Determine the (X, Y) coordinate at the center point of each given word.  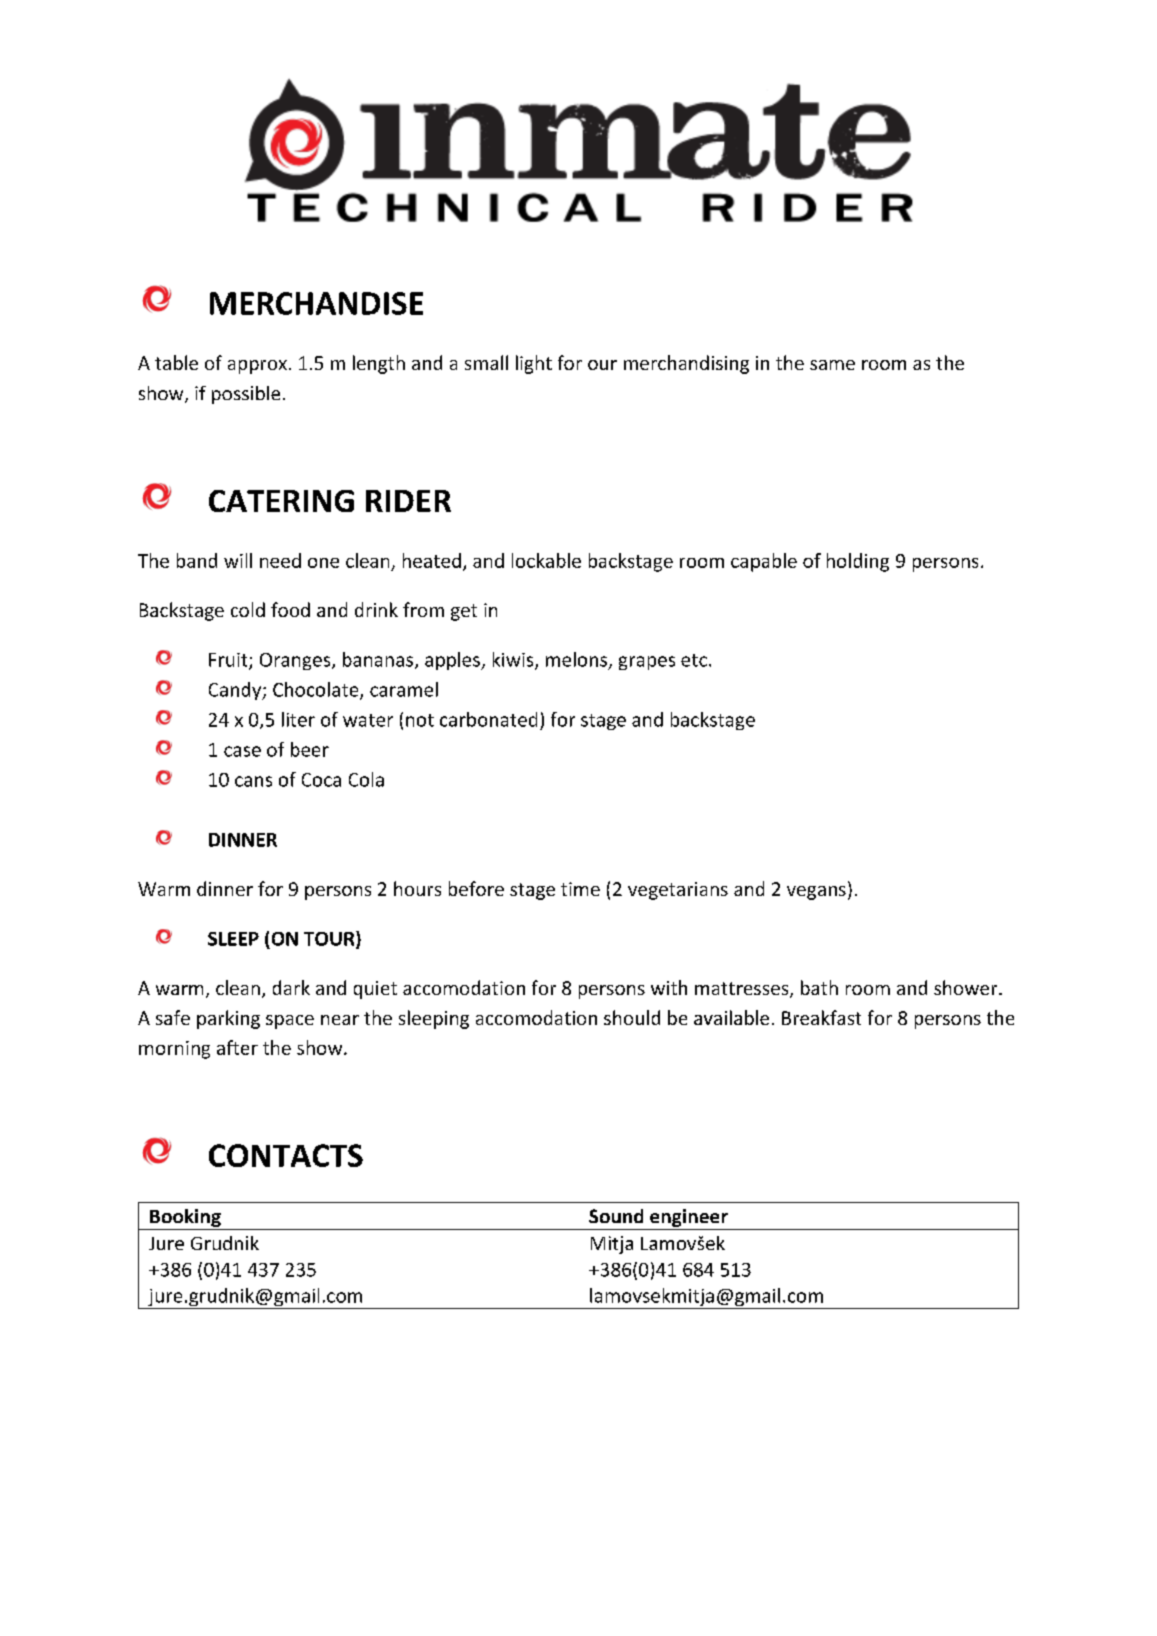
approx (257, 367)
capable (764, 562)
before (476, 888)
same (832, 365)
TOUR (330, 939)
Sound (616, 1216)
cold (248, 609)
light (534, 364)
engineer (689, 1218)
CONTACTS (286, 1155)
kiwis (514, 660)
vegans (816, 893)
